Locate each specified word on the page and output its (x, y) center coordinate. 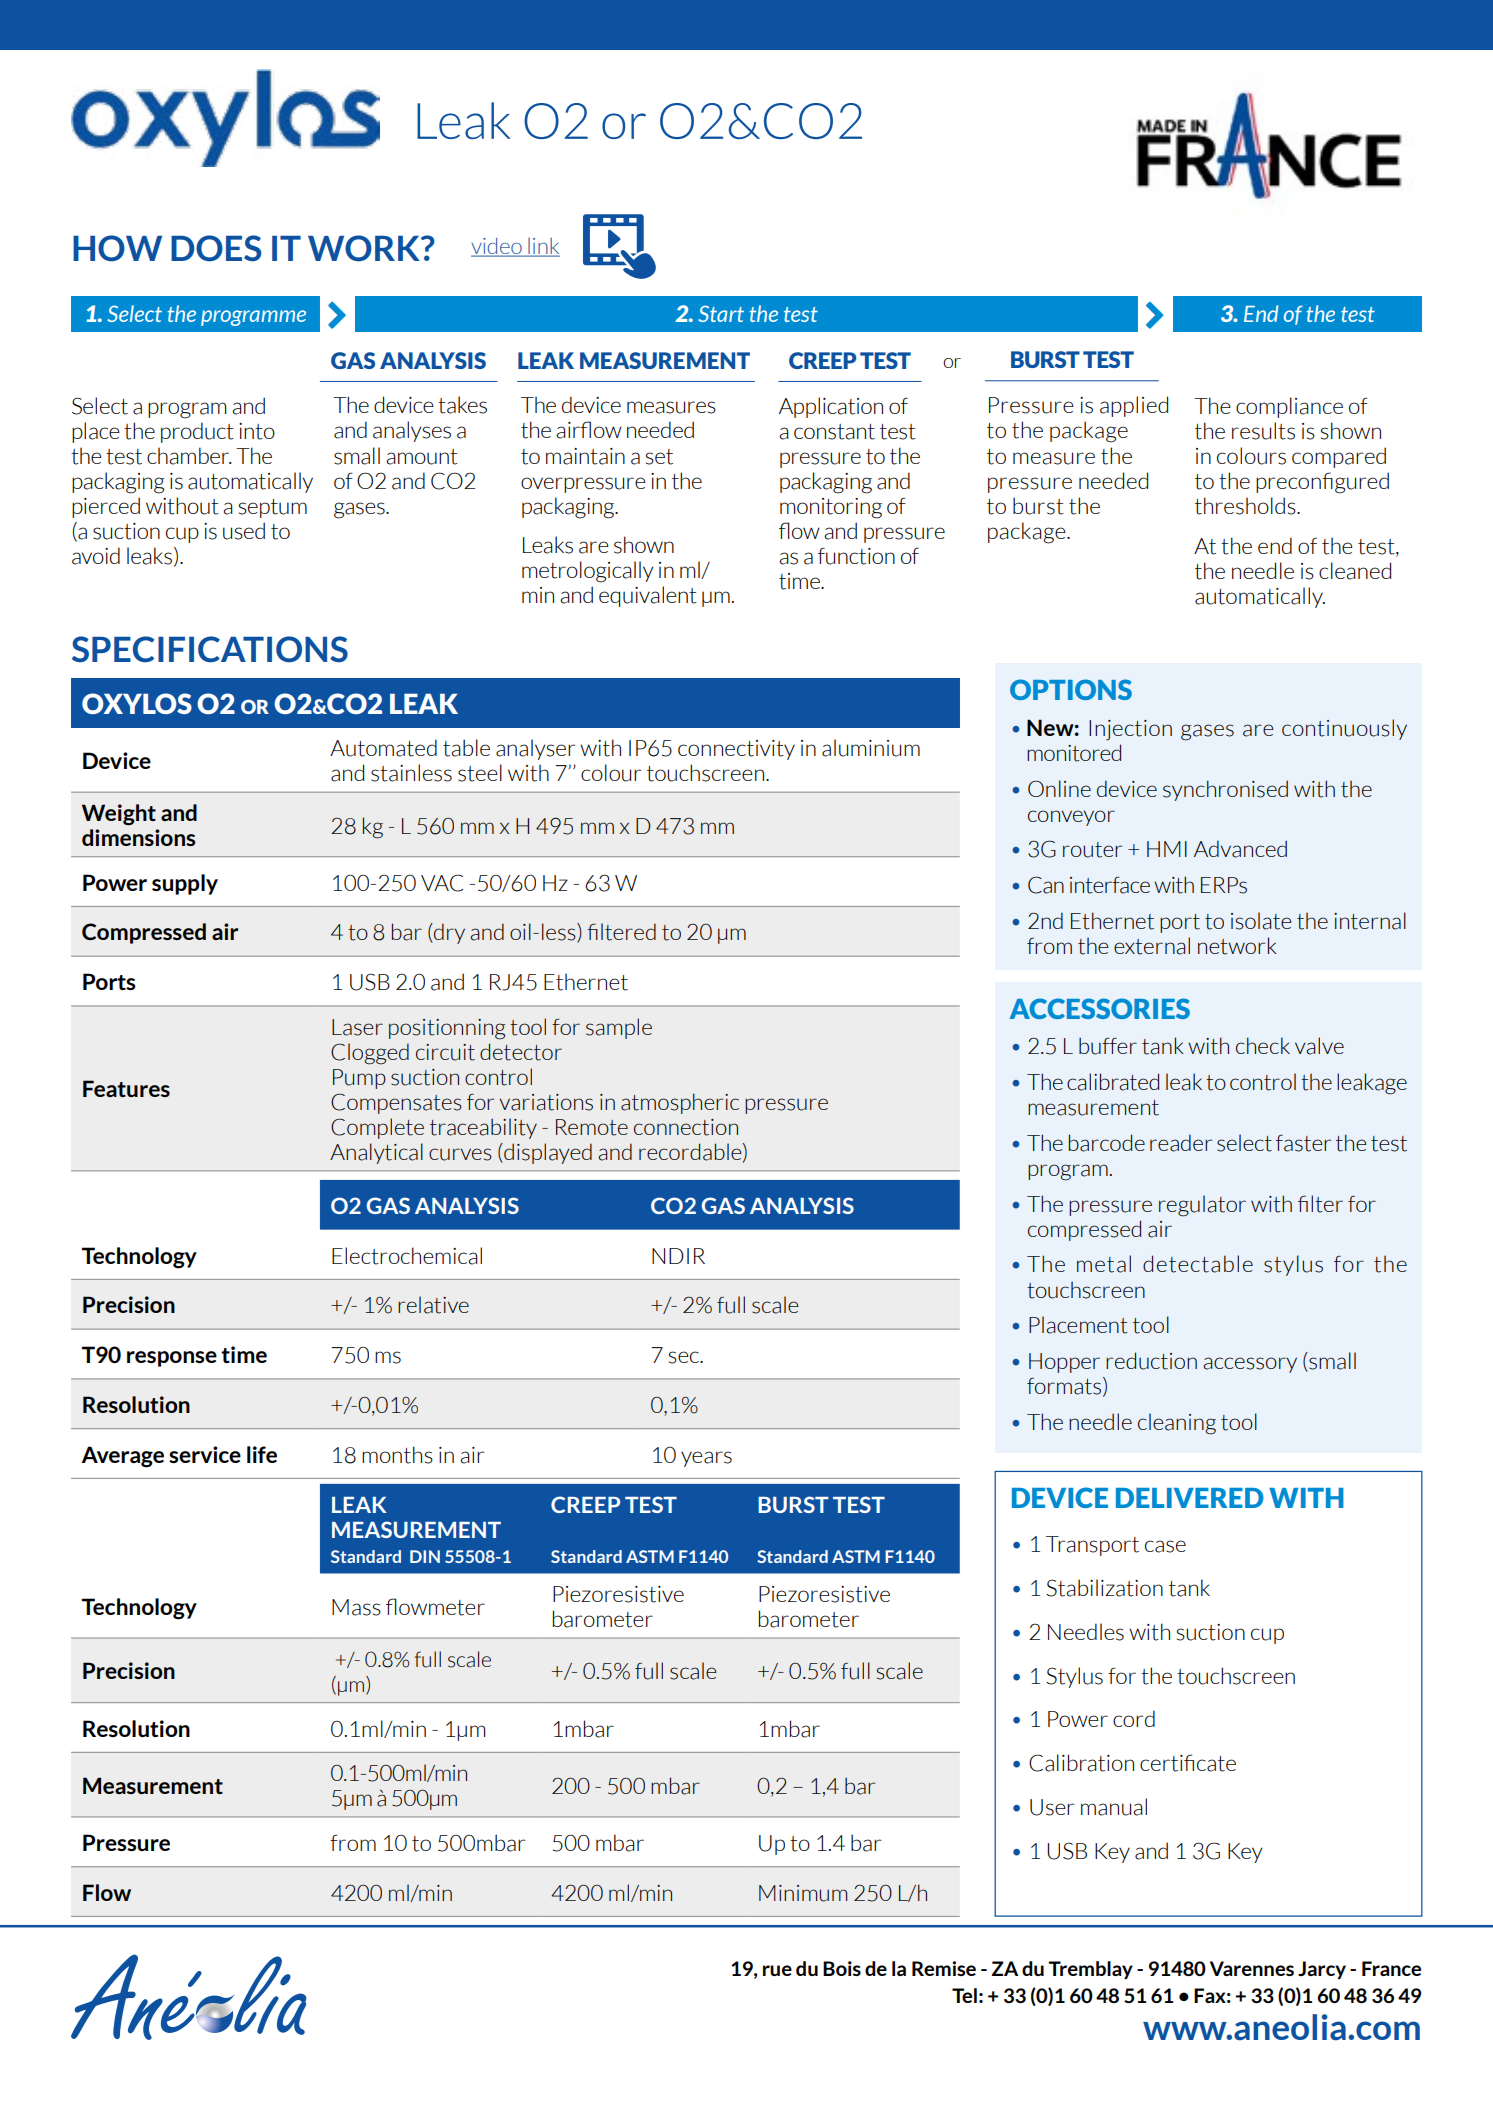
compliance (1289, 407)
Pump (359, 1079)
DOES (216, 248)
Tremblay (1090, 1970)
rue (777, 1970)
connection (686, 1127)
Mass (356, 1607)
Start (721, 313)
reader (1181, 1143)
